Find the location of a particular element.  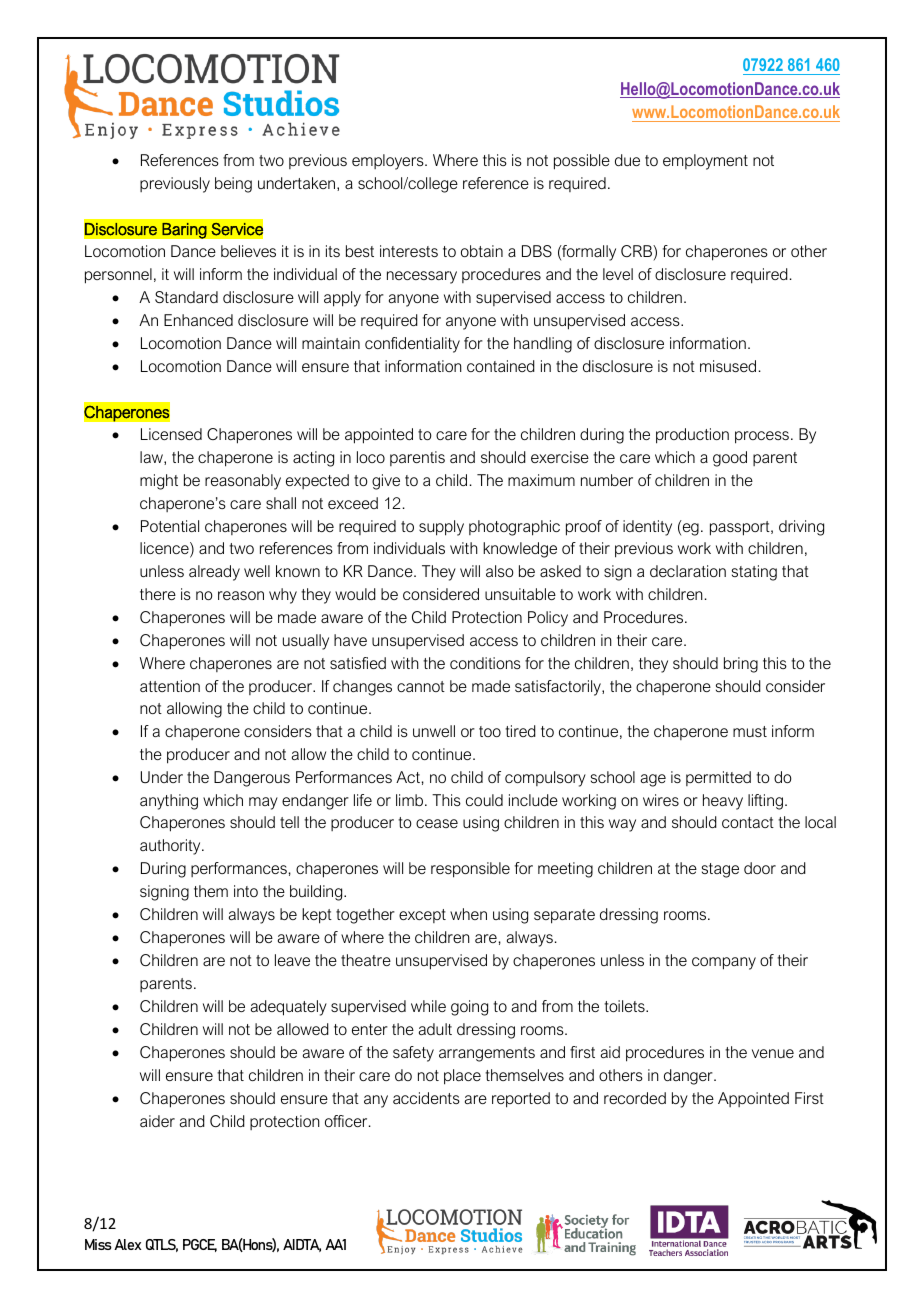

employment is located at coordinates (705, 162).
